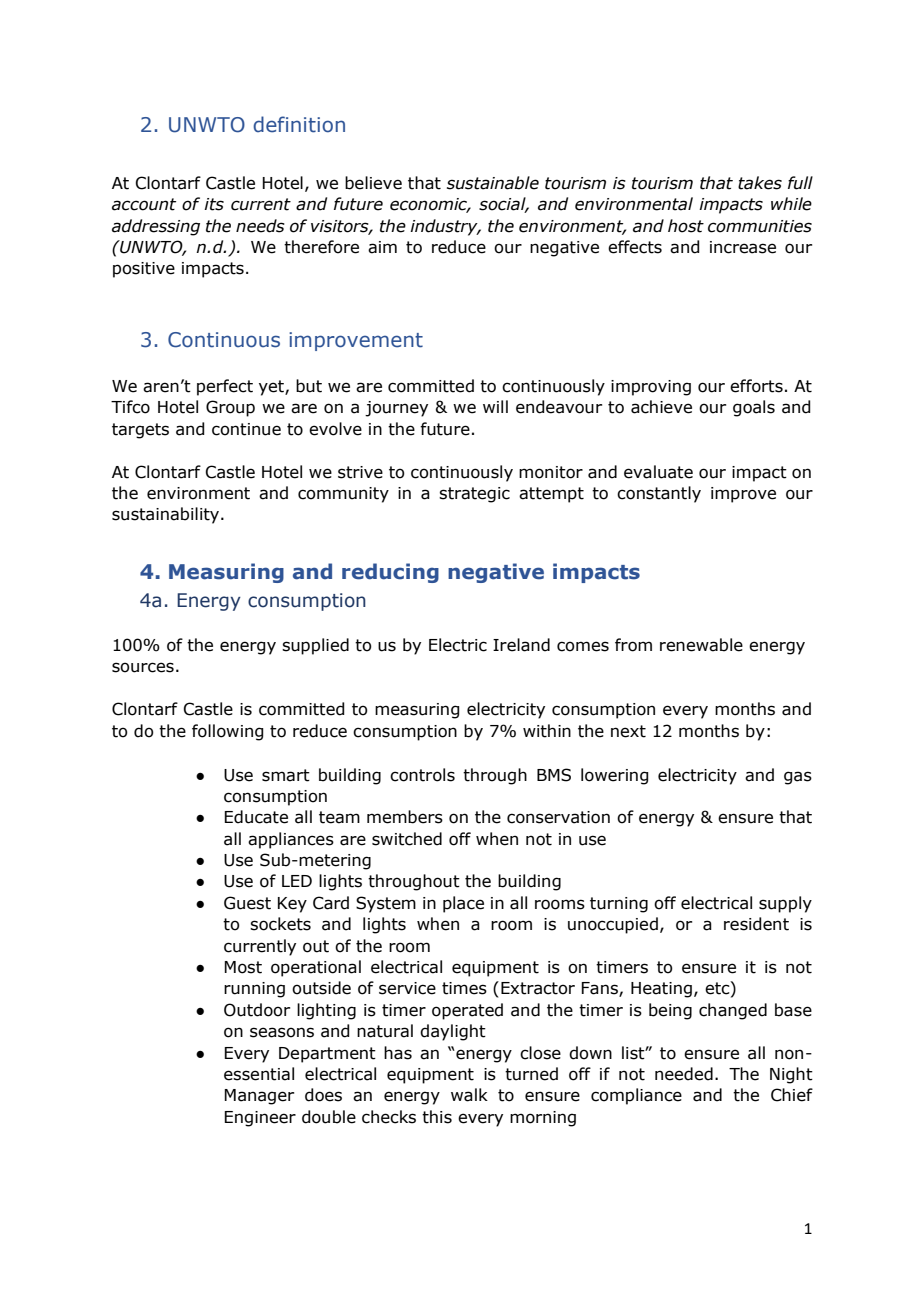  Describe the element at coordinates (214, 204) in the screenshot. I see `its` at that location.
